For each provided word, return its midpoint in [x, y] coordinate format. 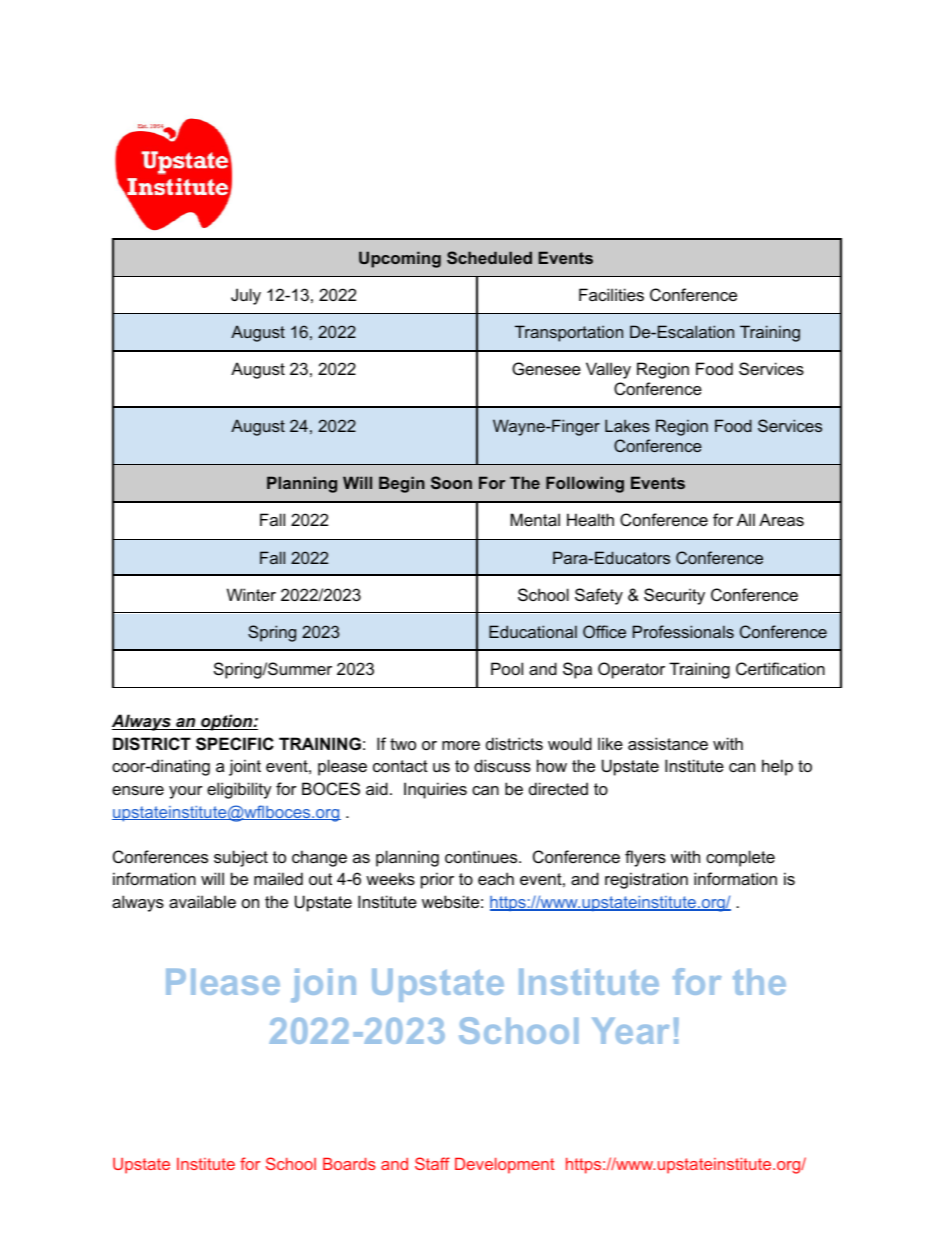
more [461, 745]
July [246, 296]
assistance [668, 743]
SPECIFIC [235, 744]
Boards [349, 1164]
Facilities [611, 294]
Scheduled [489, 257]
